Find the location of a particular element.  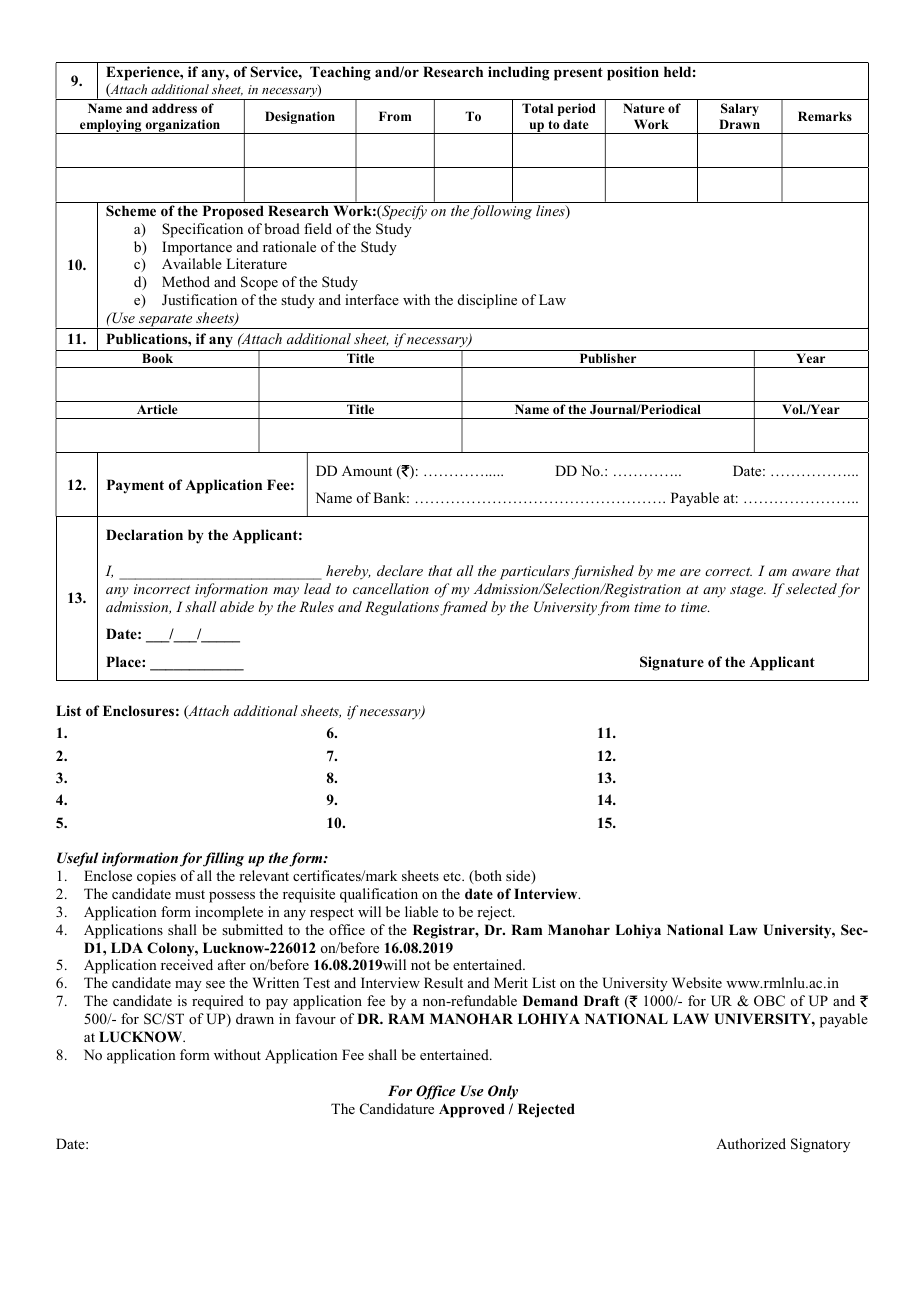

address is located at coordinates (174, 108).
